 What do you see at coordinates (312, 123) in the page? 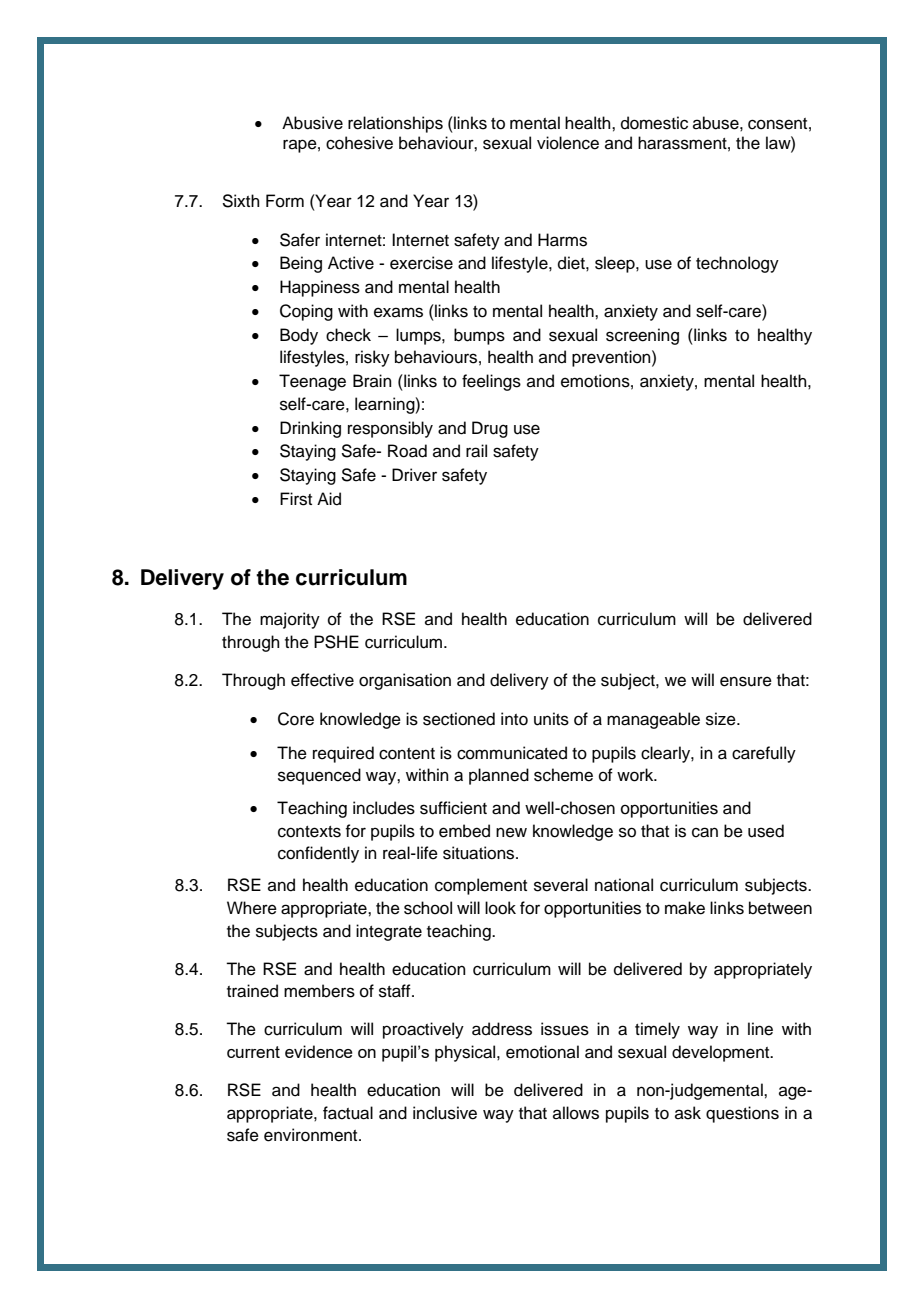
I see `Abusive` at bounding box center [312, 123].
